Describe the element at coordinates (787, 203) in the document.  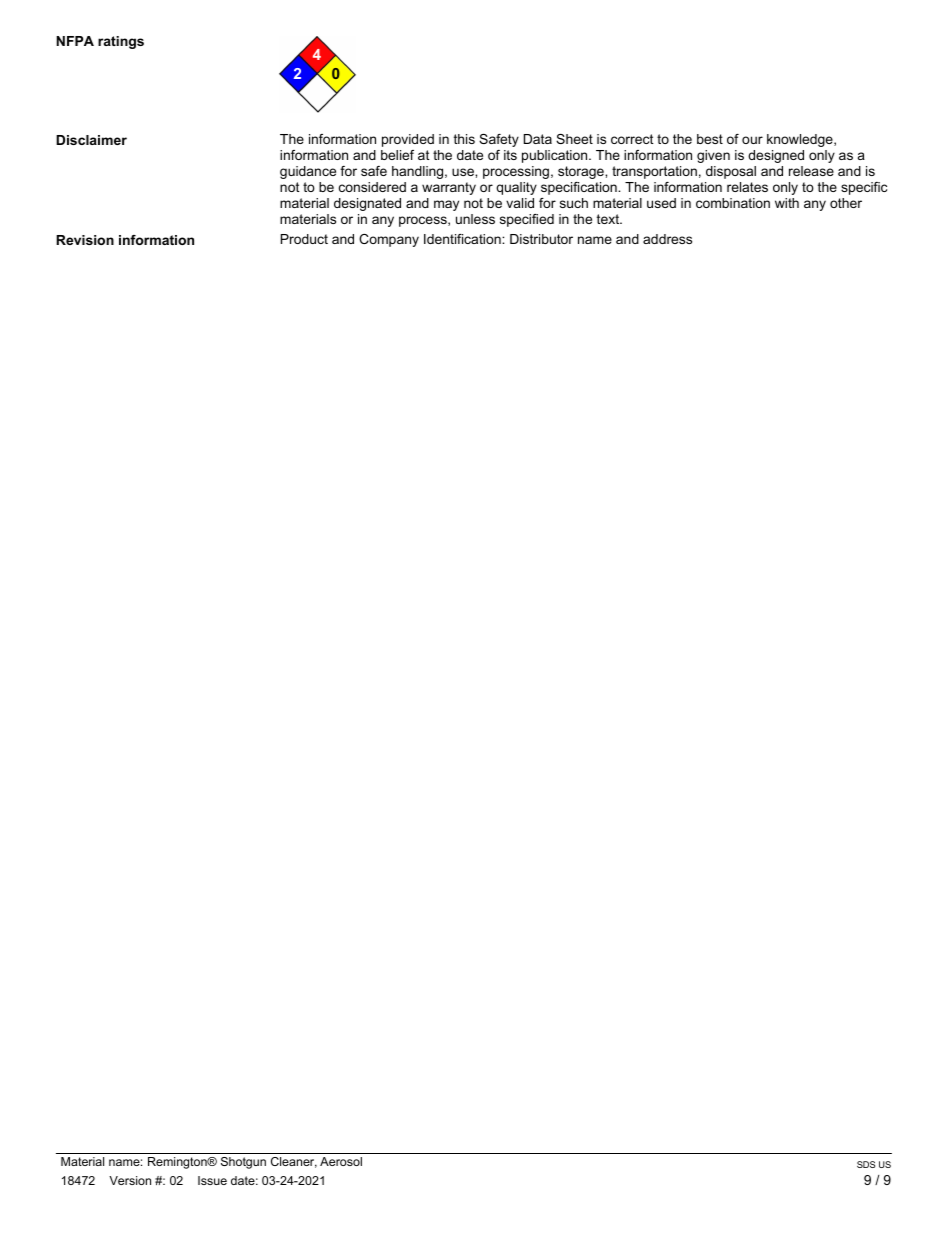
I see `with` at that location.
